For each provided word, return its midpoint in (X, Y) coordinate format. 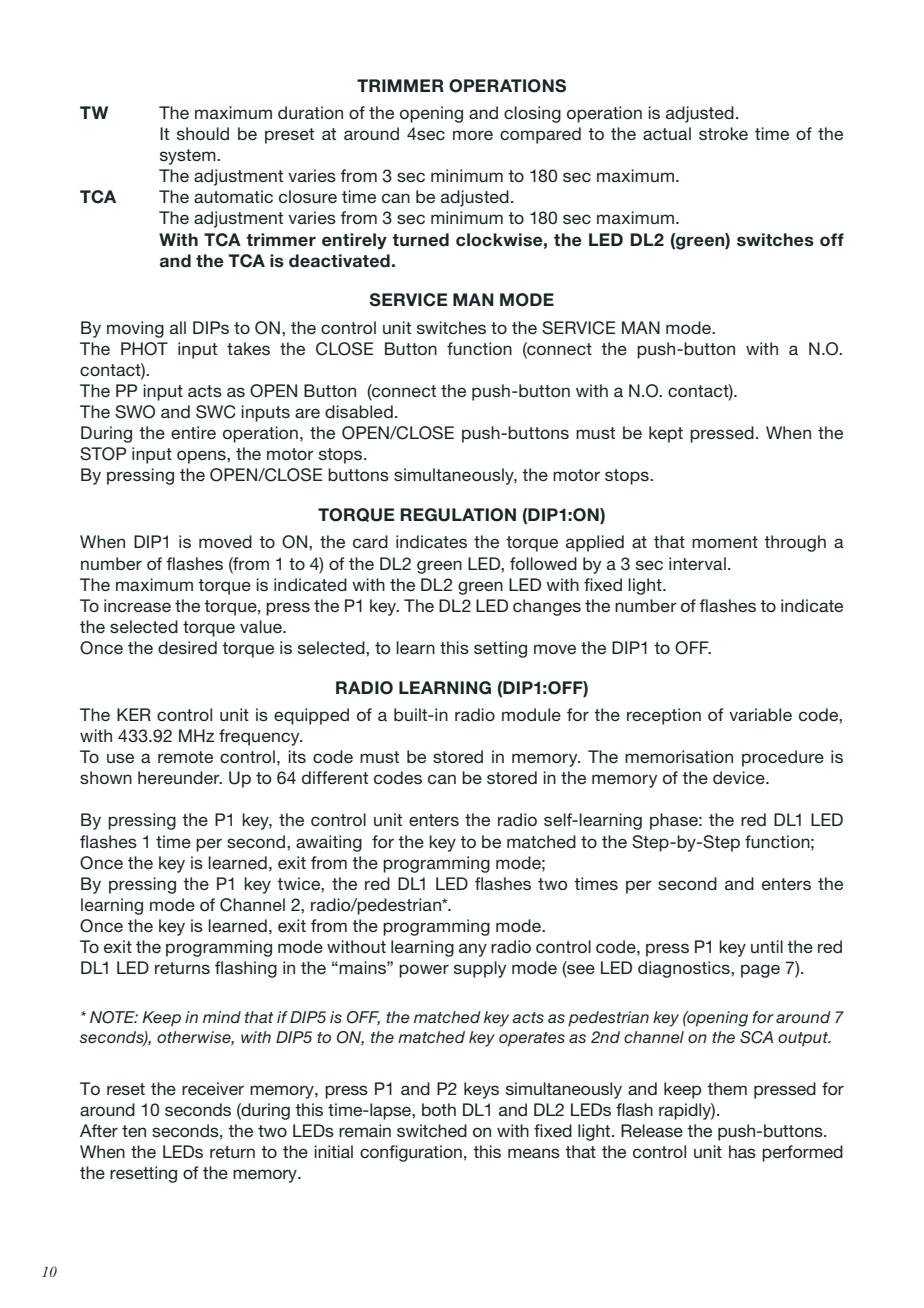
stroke (723, 133)
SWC (216, 412)
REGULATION (458, 515)
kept (666, 434)
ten (134, 1131)
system (189, 157)
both (439, 1109)
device (740, 777)
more (473, 135)
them (727, 1088)
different (335, 777)
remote (185, 757)
